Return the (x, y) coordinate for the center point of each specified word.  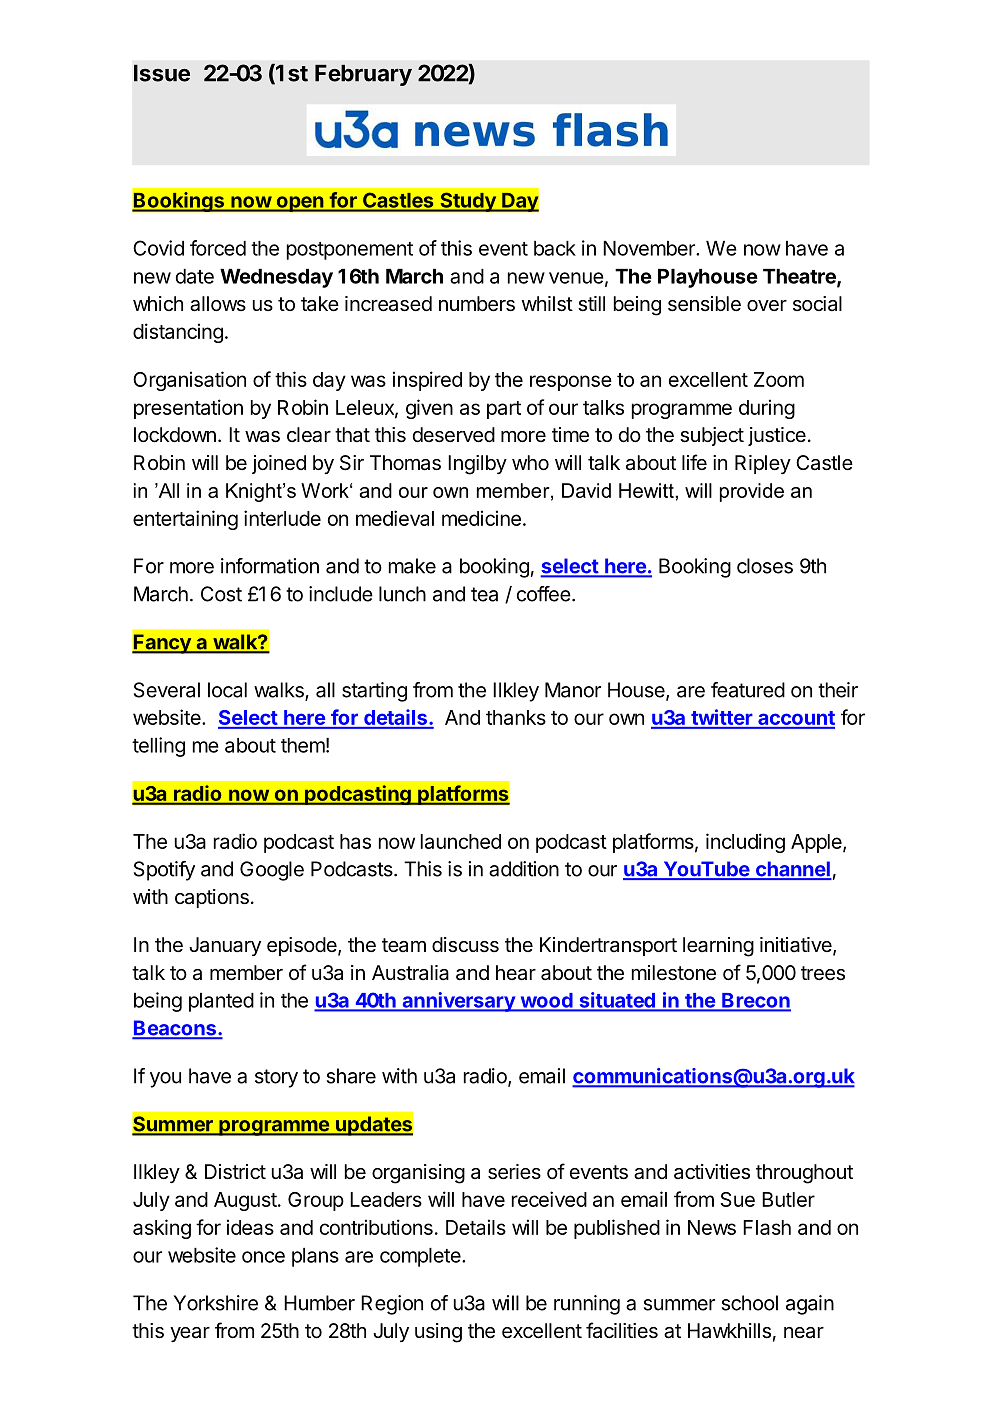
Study (468, 202)
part (504, 410)
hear (516, 973)
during (767, 409)
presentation (188, 409)
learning (718, 947)
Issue (162, 73)
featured (748, 690)
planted (221, 1002)
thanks (516, 717)
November (650, 248)
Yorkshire (216, 1303)
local (227, 690)
